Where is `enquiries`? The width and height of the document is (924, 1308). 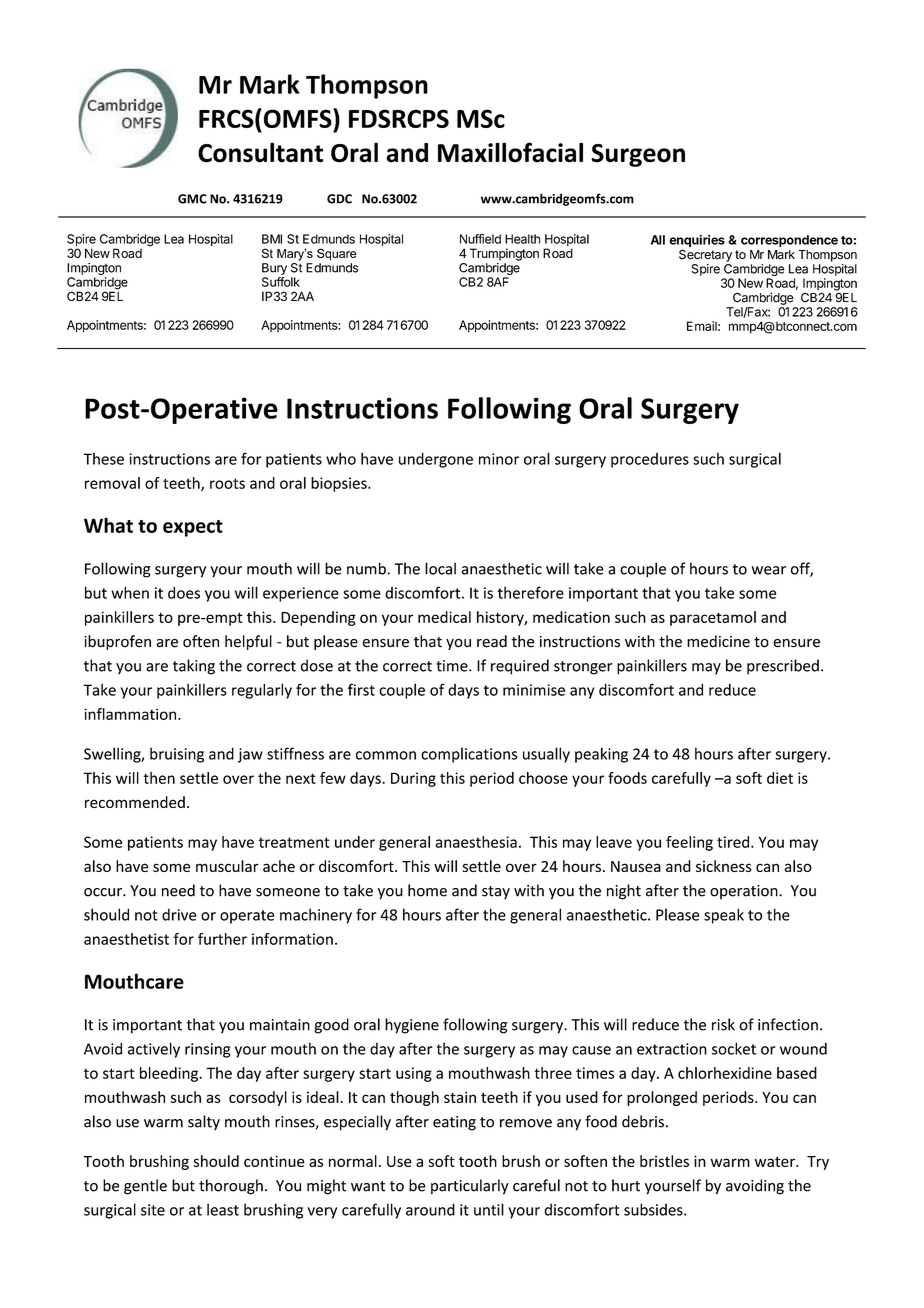
enquiries is located at coordinates (697, 241).
